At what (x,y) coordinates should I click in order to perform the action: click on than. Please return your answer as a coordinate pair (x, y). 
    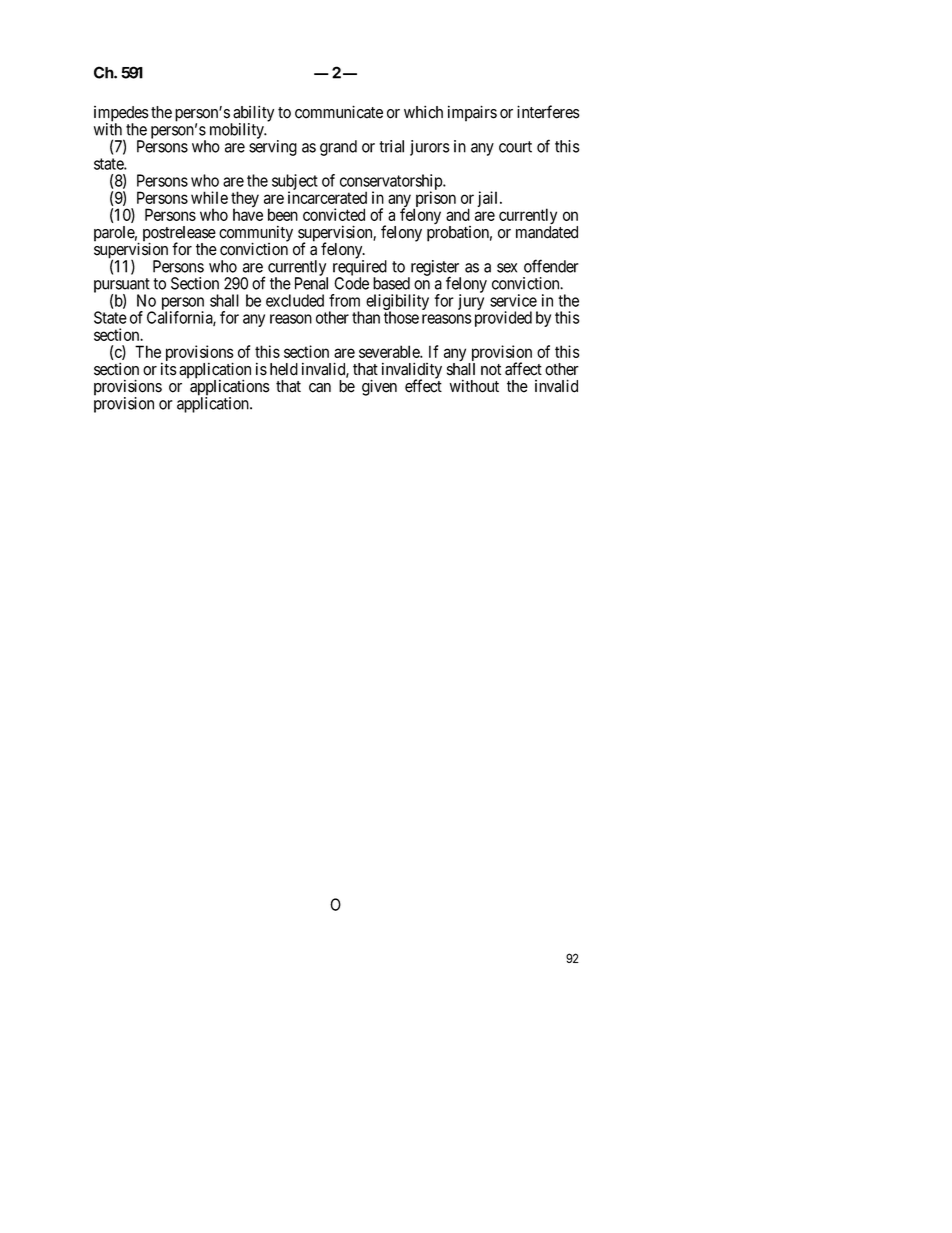
    Looking at the image, I should click on (366, 317).
